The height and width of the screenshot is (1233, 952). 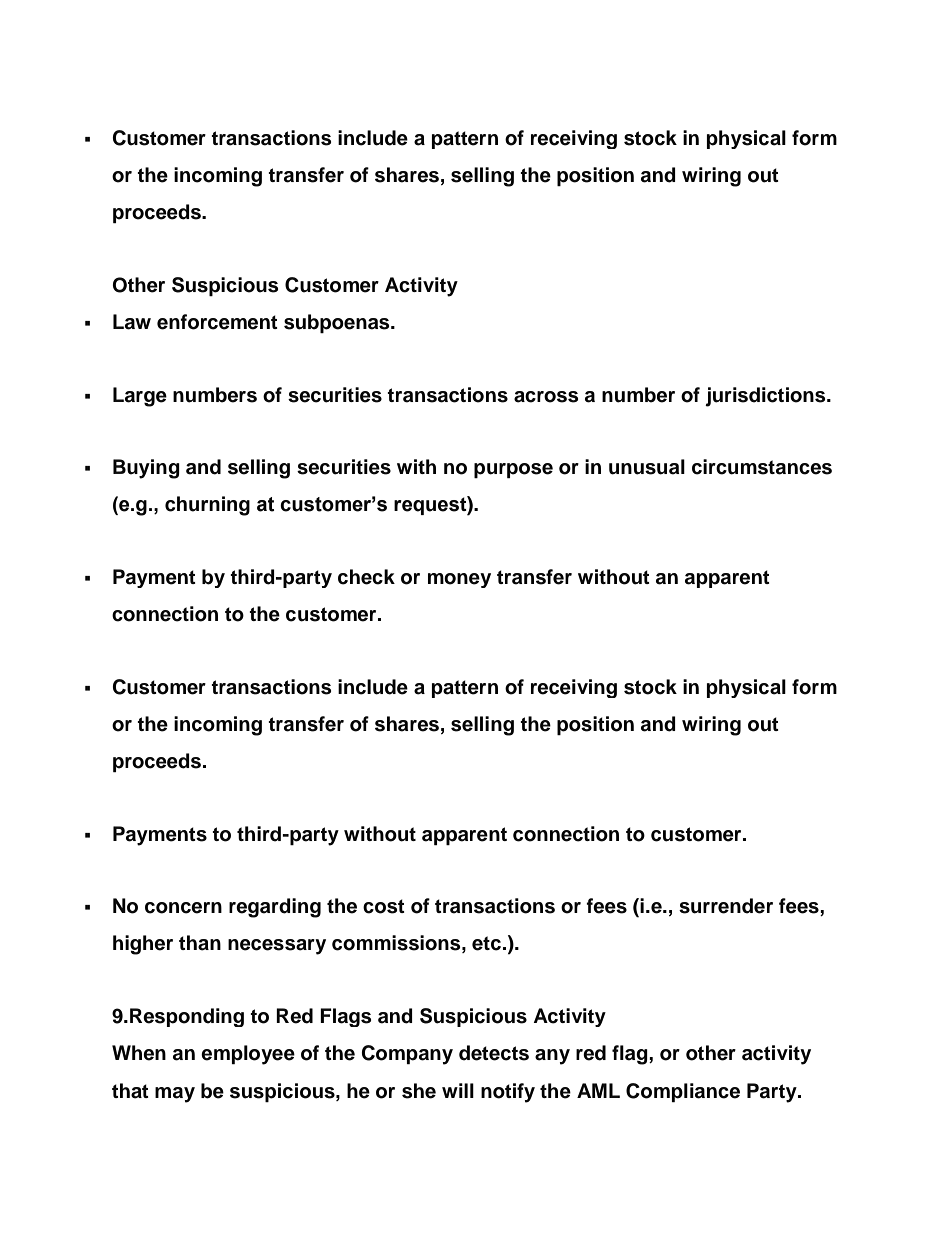 What do you see at coordinates (338, 323) in the screenshot?
I see `subpoenas` at bounding box center [338, 323].
